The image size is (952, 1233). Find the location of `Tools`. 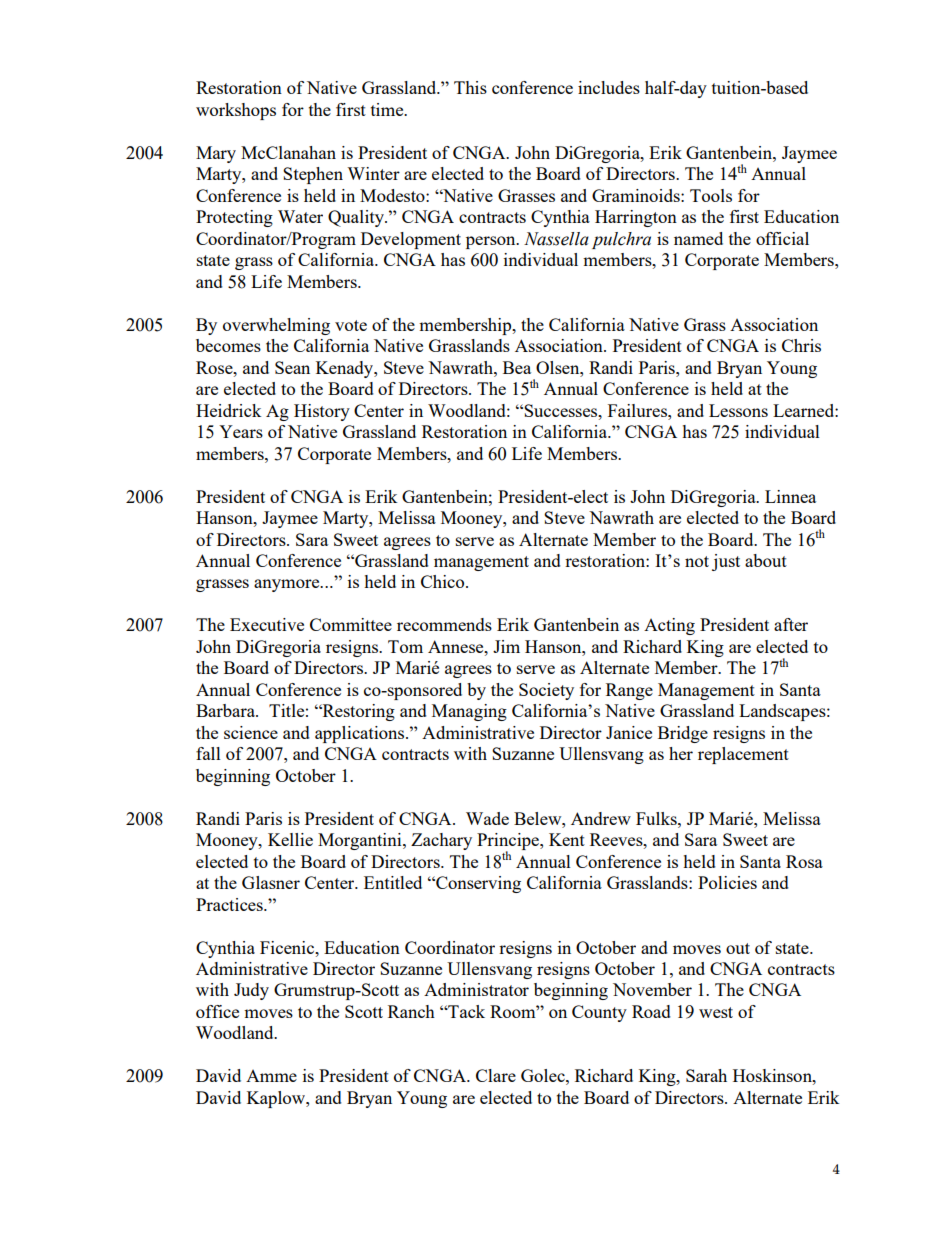

Tools is located at coordinates (711, 195).
